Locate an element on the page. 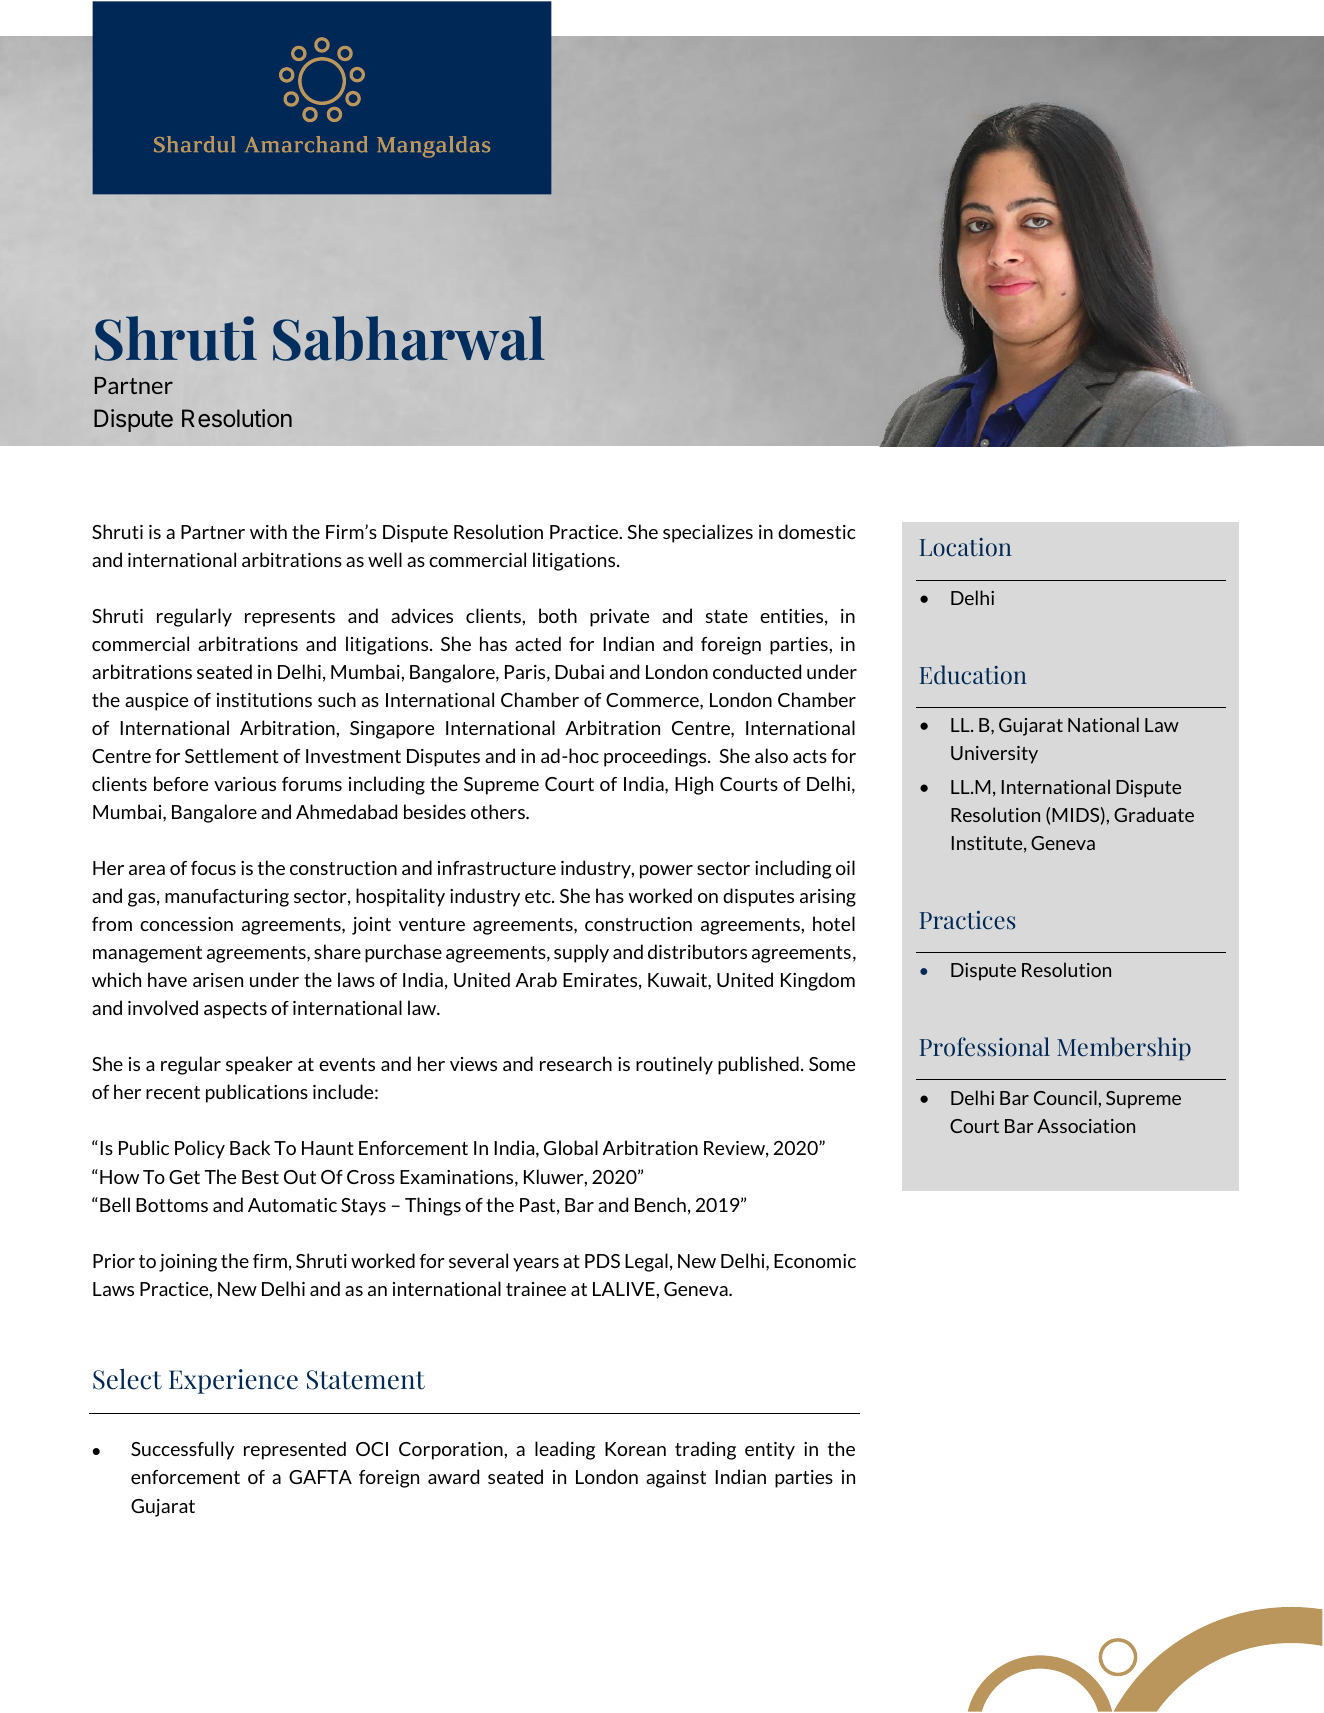  Location is located at coordinates (966, 547).
